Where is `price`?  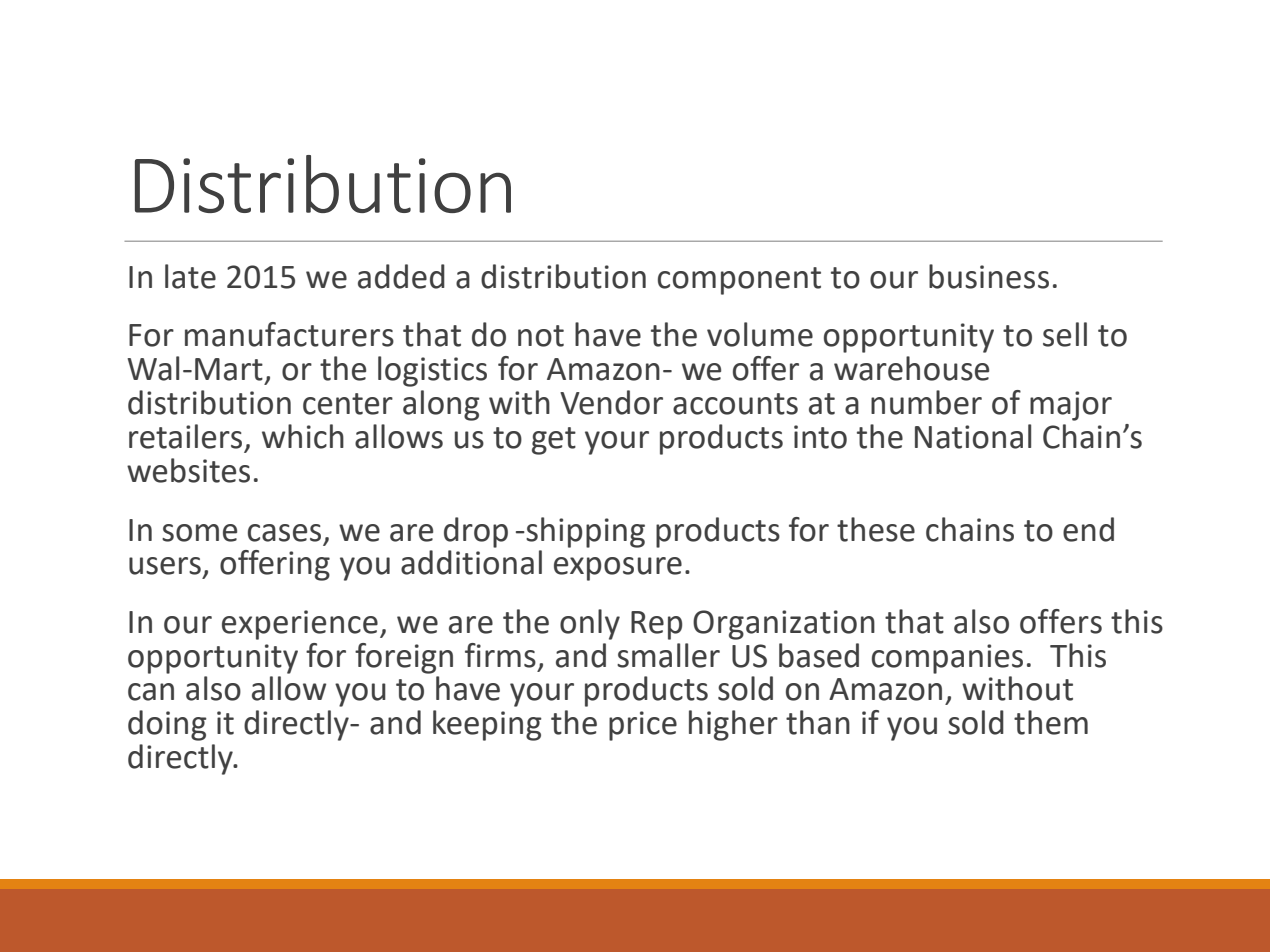 price is located at coordinates (643, 726).
